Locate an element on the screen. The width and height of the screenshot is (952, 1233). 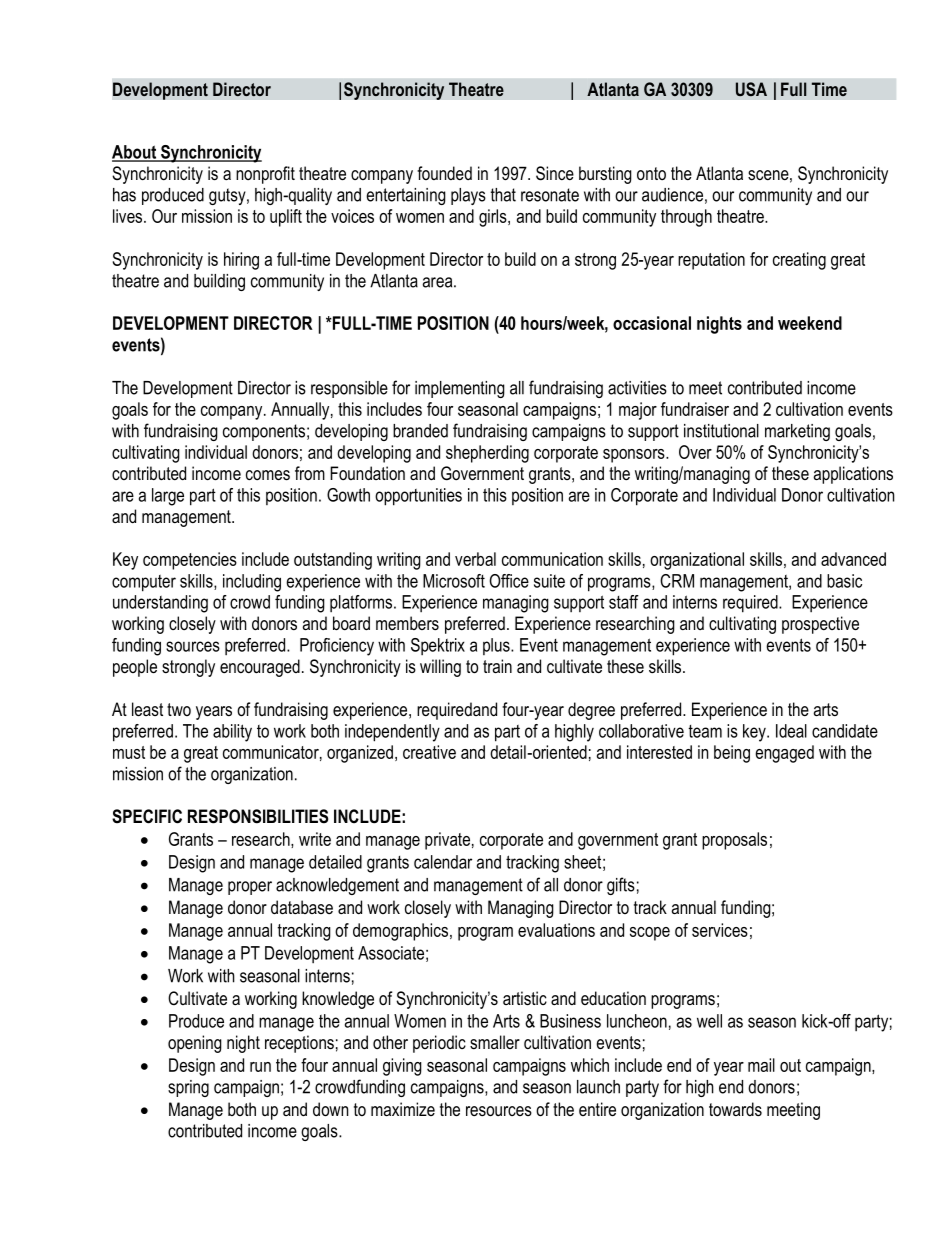
Office is located at coordinates (509, 581).
